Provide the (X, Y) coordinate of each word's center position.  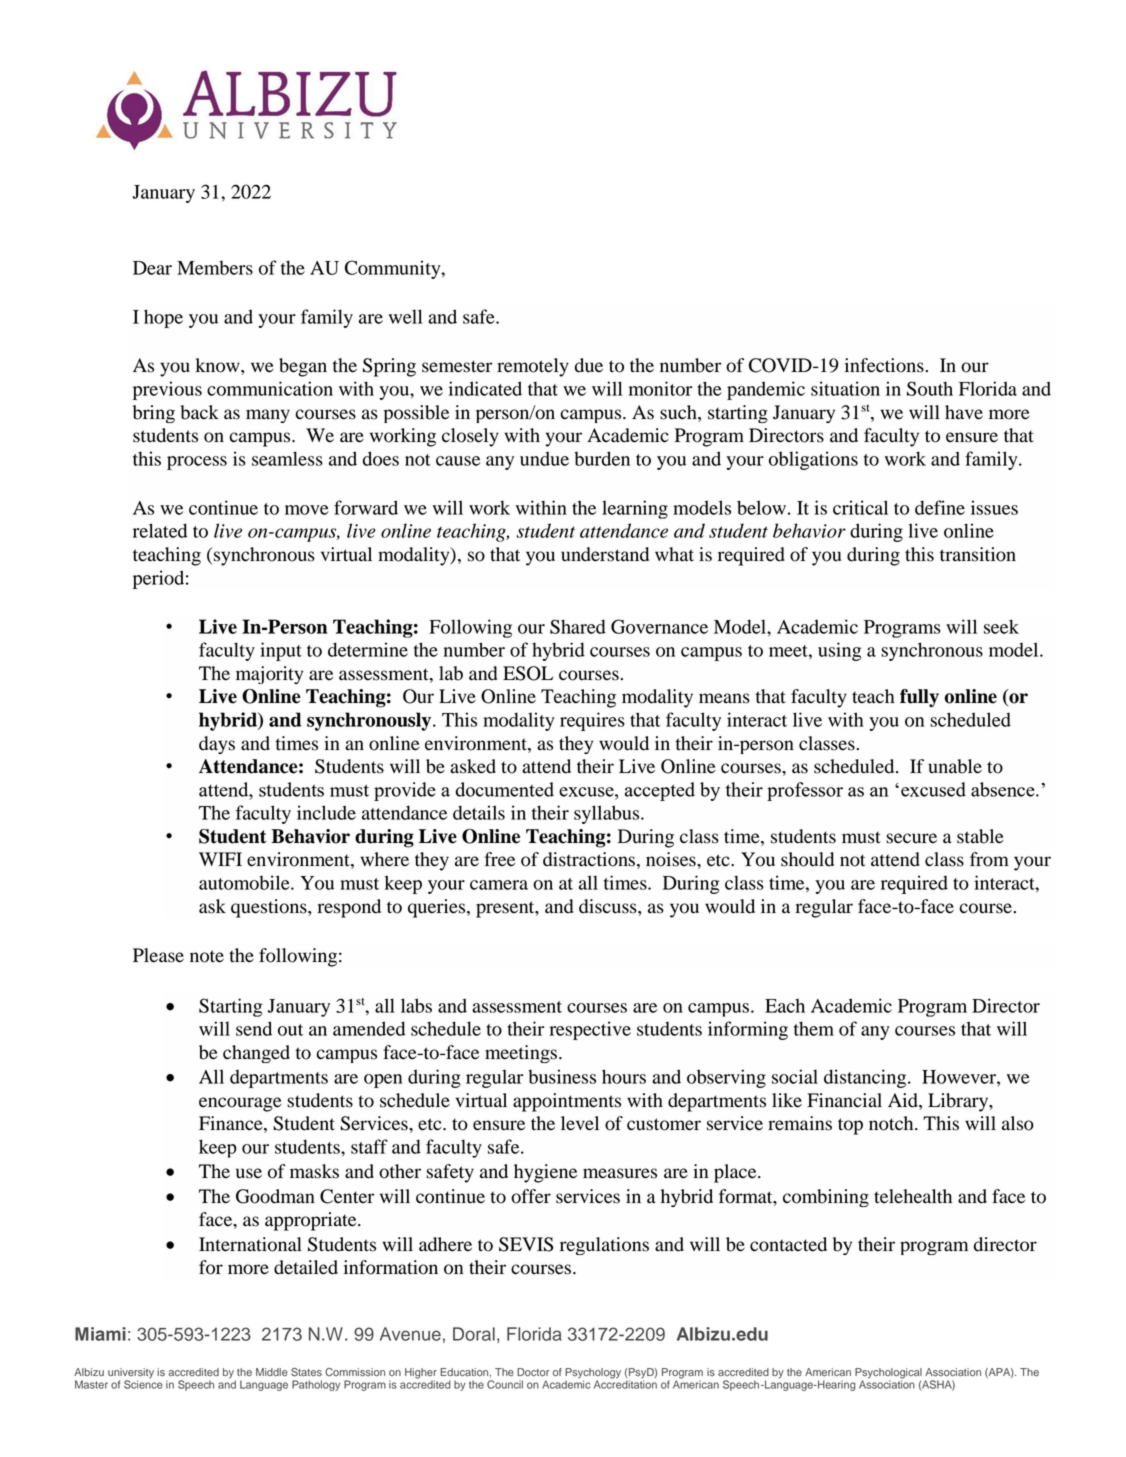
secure (911, 838)
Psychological (888, 1374)
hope (163, 318)
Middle (272, 1372)
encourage (240, 1104)
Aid (904, 1100)
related (160, 530)
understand (605, 554)
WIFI (220, 859)
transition (978, 554)
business (562, 1076)
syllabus (608, 814)
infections (885, 365)
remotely (533, 367)
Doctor (533, 1372)
